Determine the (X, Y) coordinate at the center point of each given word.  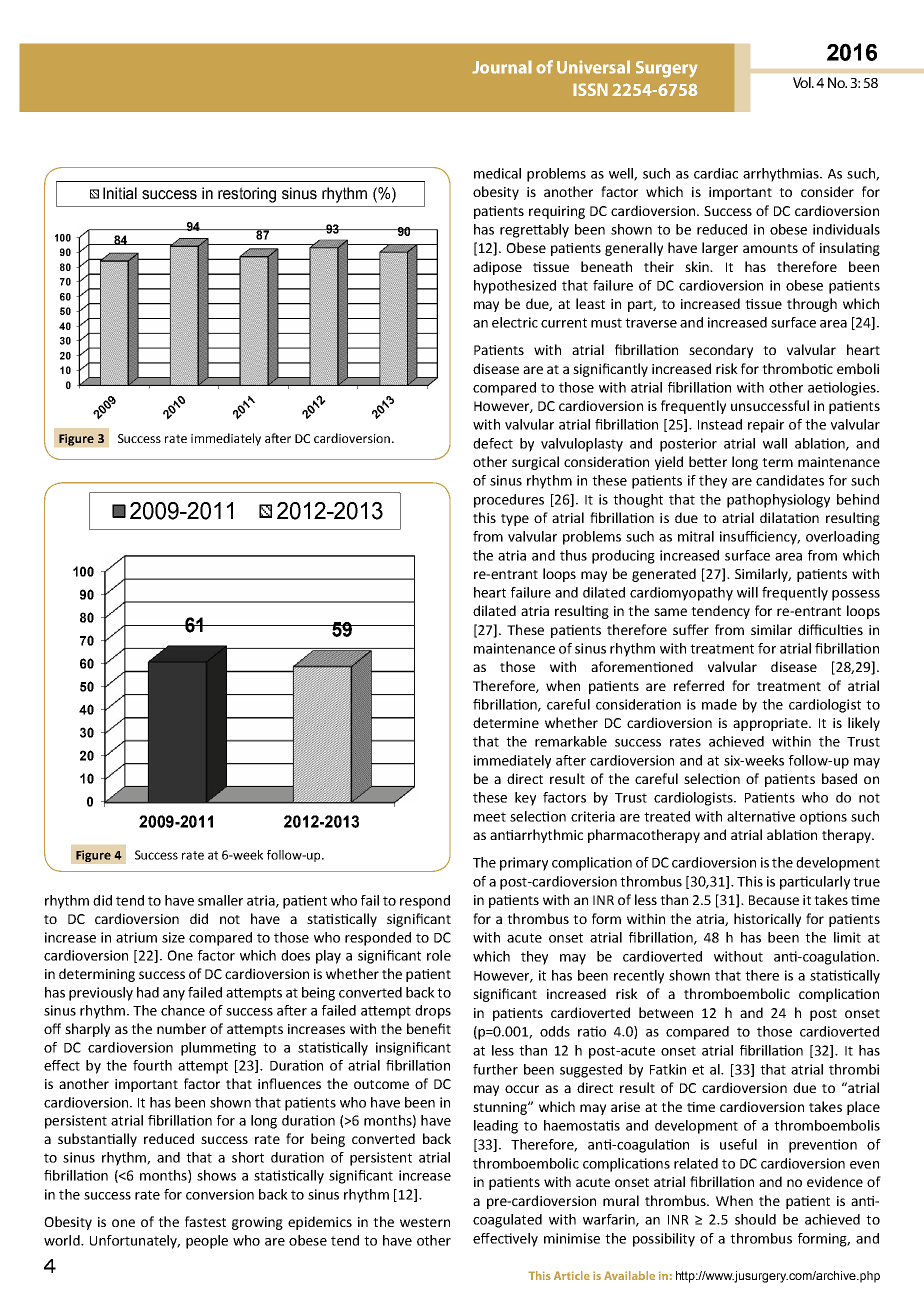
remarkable (571, 741)
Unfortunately (135, 1242)
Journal (502, 67)
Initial (120, 193)
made (719, 704)
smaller (220, 900)
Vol (803, 82)
